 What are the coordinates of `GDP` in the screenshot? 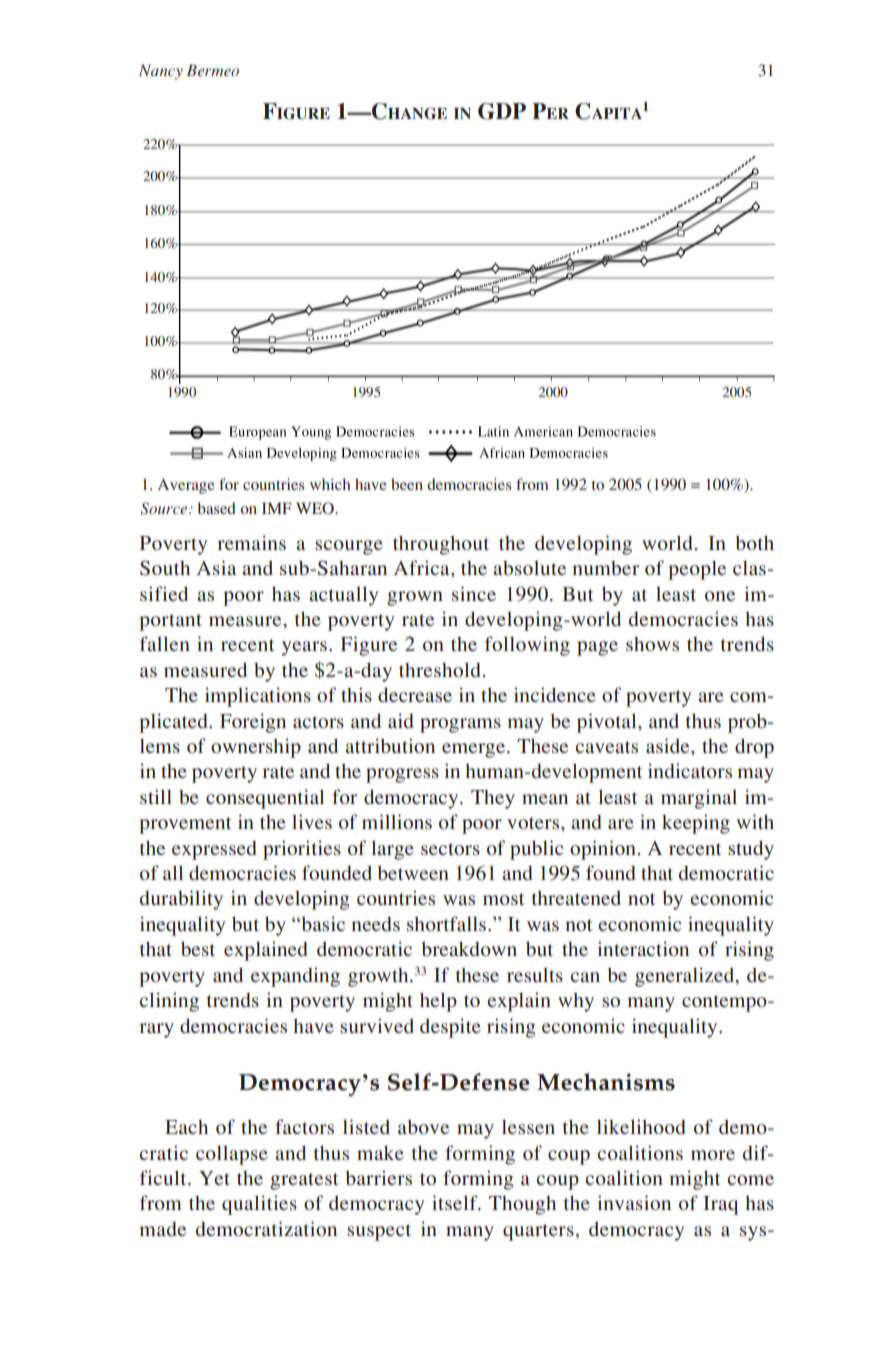 It's located at (502, 111).
